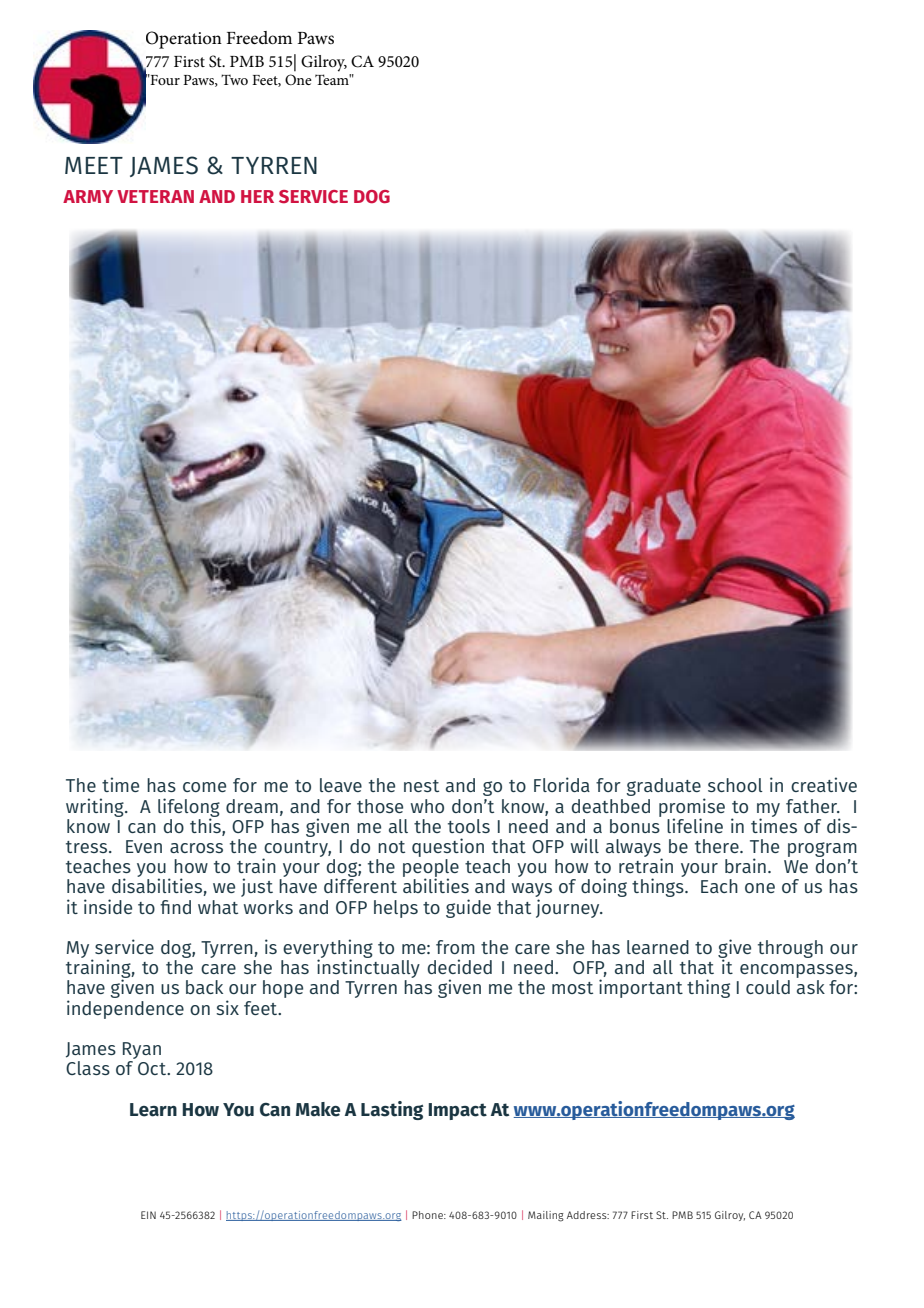  I want to click on graduate, so click(664, 787).
